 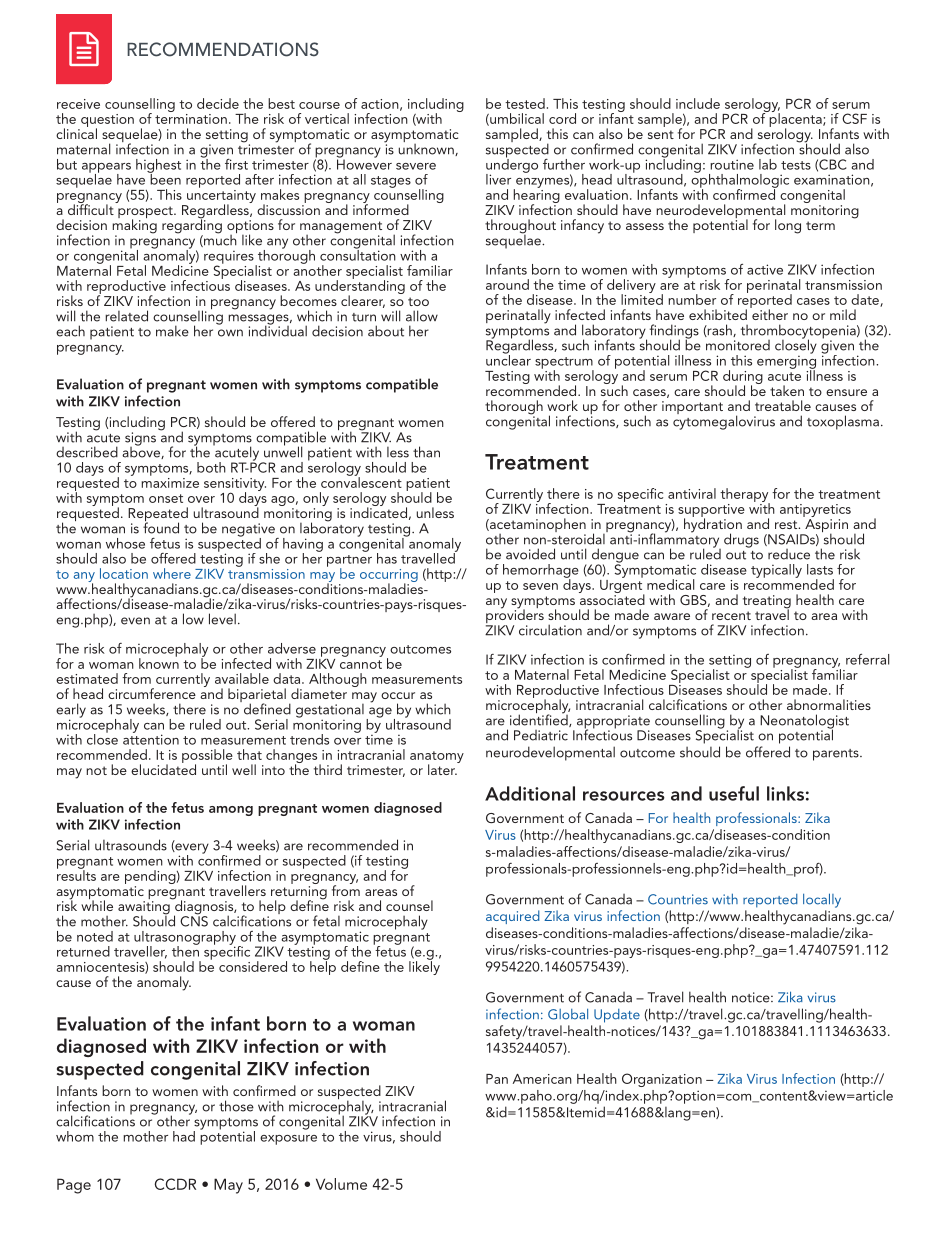 What do you see at coordinates (513, 917) in the page?
I see `acquired` at bounding box center [513, 917].
